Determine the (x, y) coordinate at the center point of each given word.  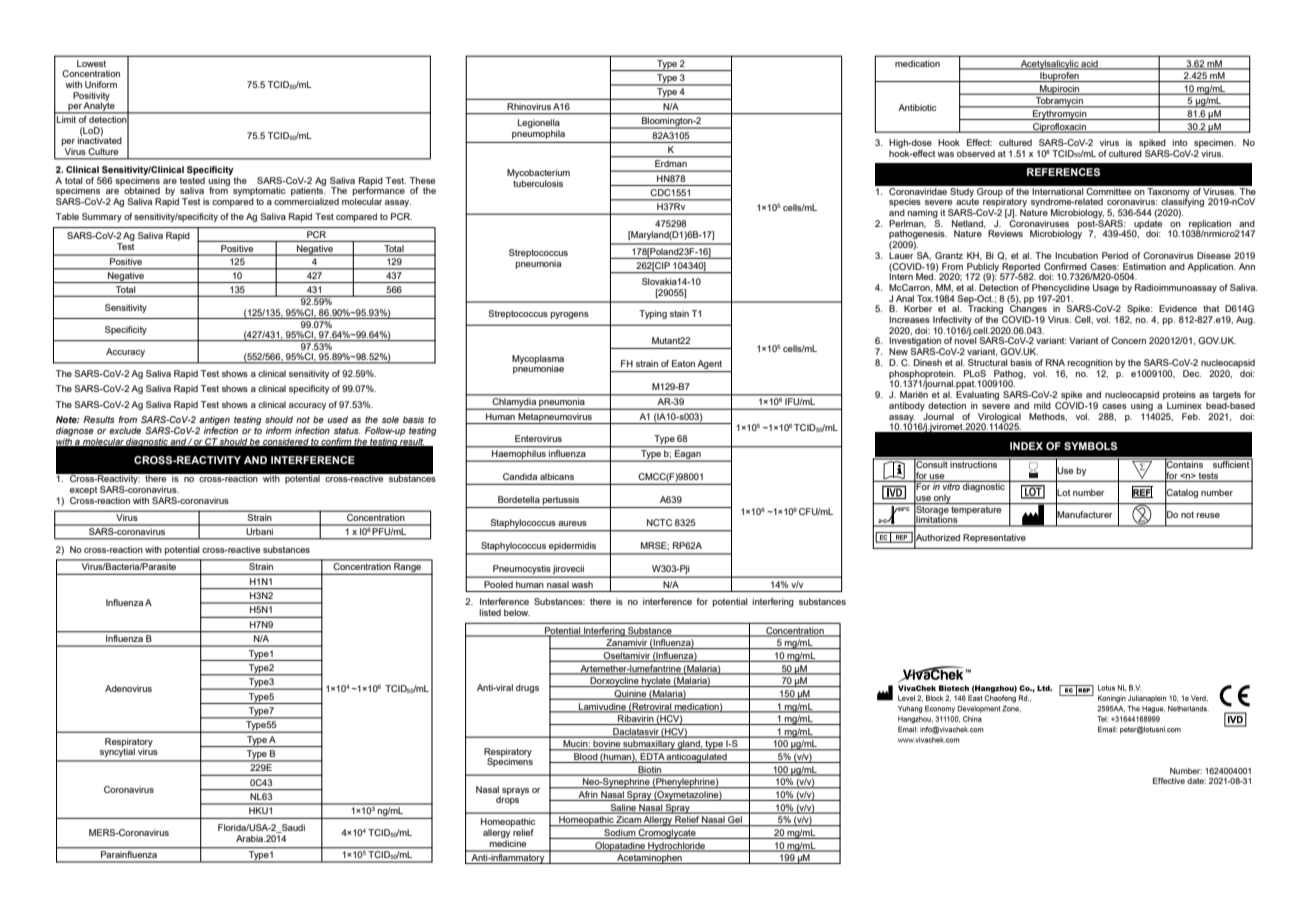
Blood (586, 758)
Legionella (539, 125)
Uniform (101, 84)
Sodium (620, 834)
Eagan (688, 456)
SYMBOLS (1090, 446)
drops (509, 799)
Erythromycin (1060, 115)
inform (279, 430)
